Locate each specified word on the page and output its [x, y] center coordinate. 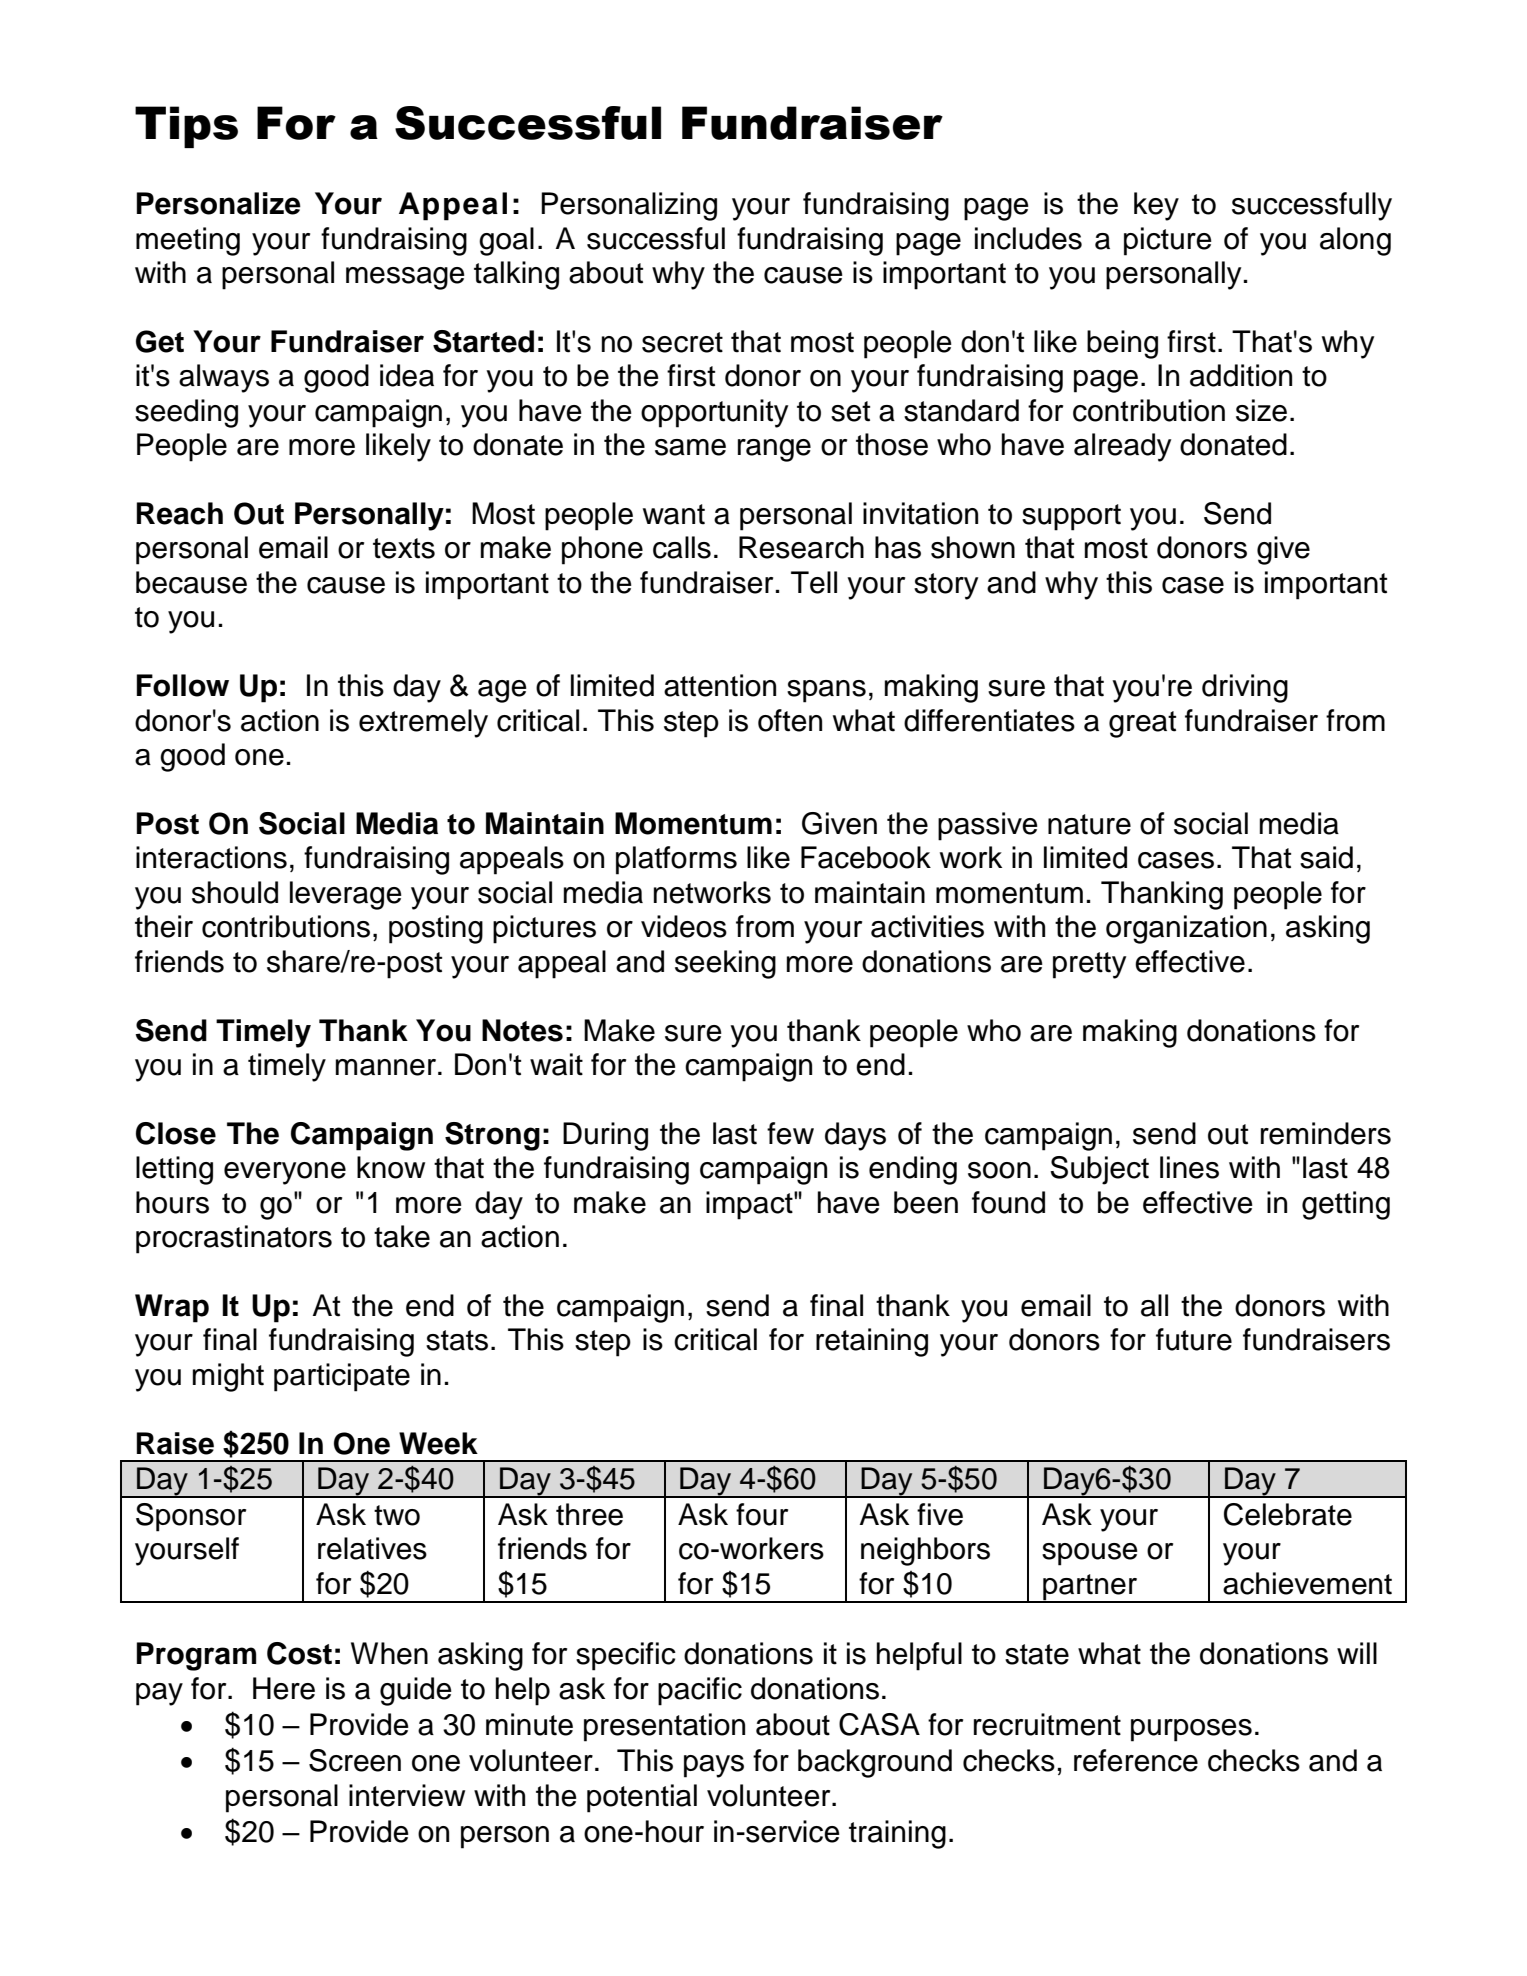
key [1156, 206]
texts [404, 548]
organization [1186, 929]
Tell [814, 582]
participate [342, 1377]
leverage [346, 895]
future [1194, 1339]
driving [1245, 688]
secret [682, 342]
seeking [725, 964]
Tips [186, 127]
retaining [872, 1342]
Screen [355, 1760]
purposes [1191, 1730]
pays [714, 1766]
